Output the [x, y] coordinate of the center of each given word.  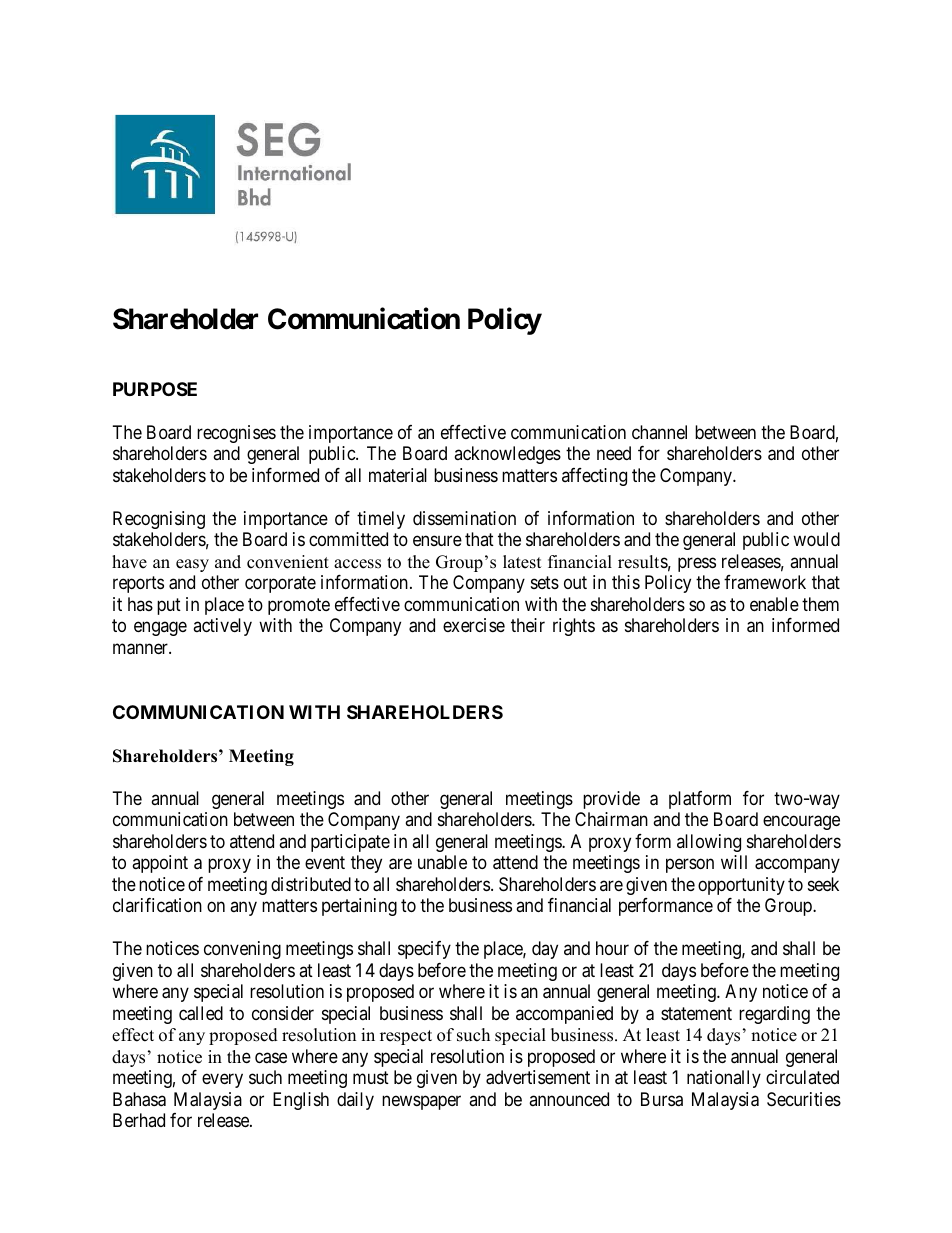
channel [659, 432]
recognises [236, 434]
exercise [474, 625]
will [734, 862]
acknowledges [507, 455]
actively [222, 627]
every [222, 1081]
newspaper [421, 1102]
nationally [724, 1079]
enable [774, 604]
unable [442, 862]
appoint [160, 864]
